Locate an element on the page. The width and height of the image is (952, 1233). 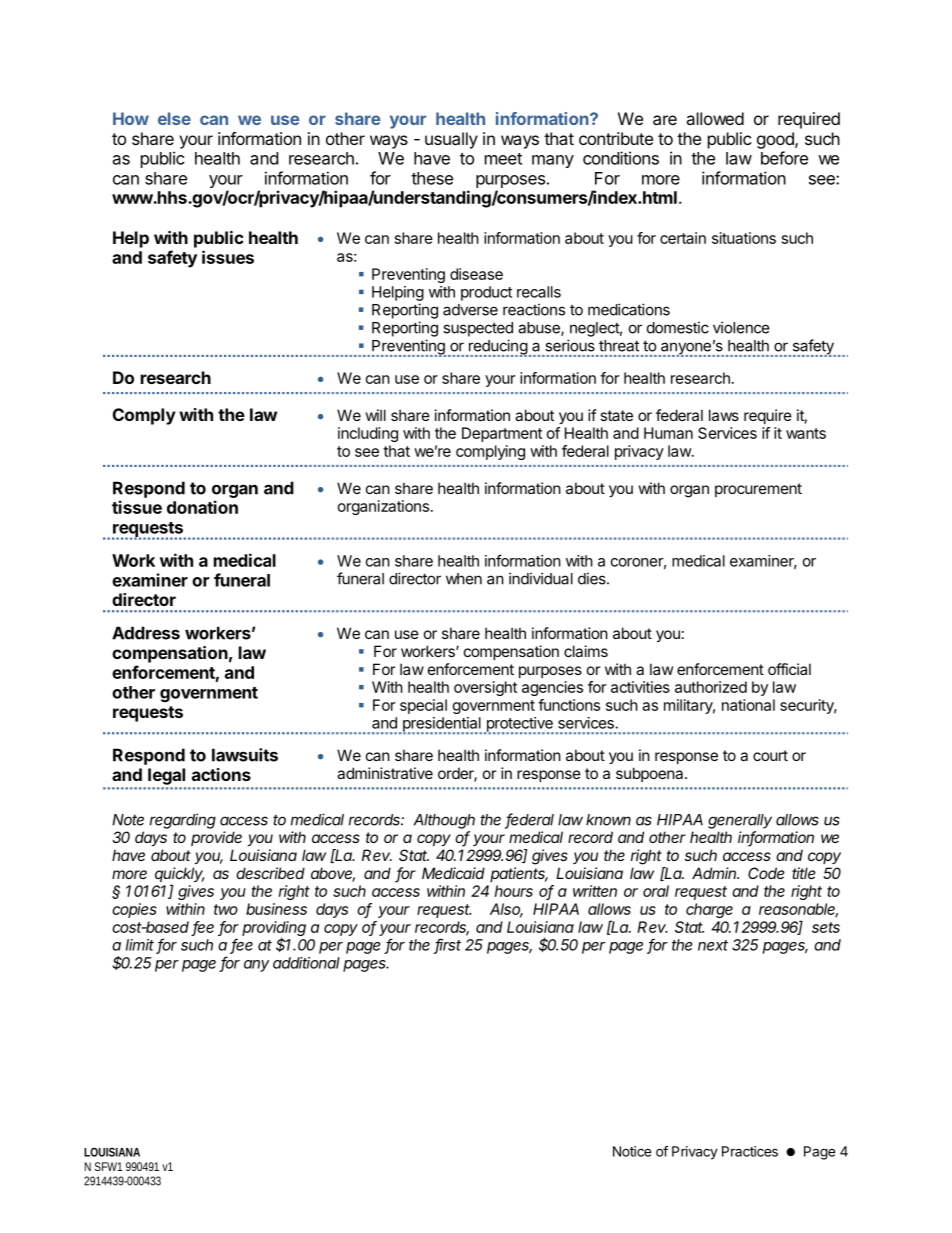
official is located at coordinates (789, 669).
